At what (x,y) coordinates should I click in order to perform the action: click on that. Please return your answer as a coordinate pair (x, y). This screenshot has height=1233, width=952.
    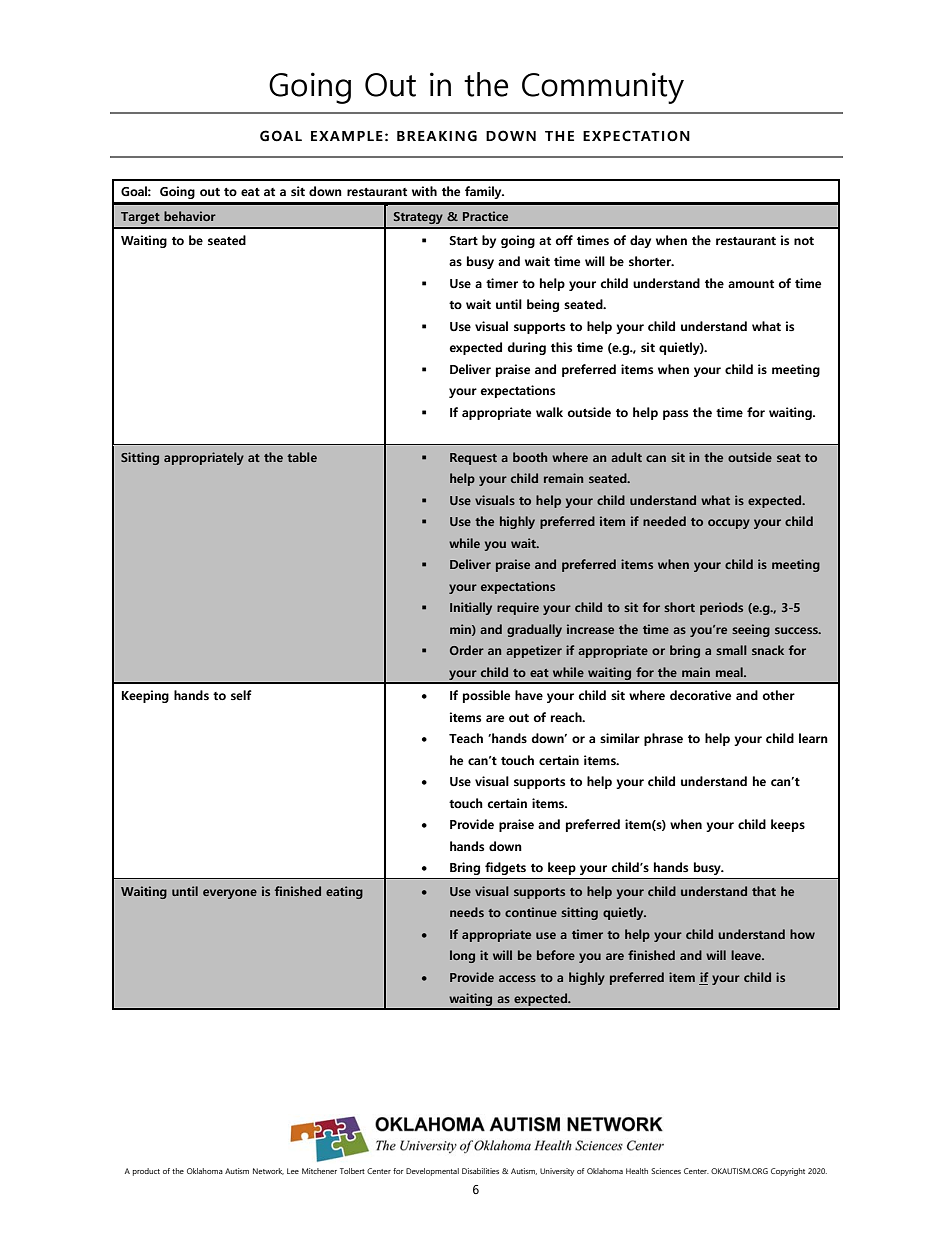
    Looking at the image, I should click on (764, 891).
